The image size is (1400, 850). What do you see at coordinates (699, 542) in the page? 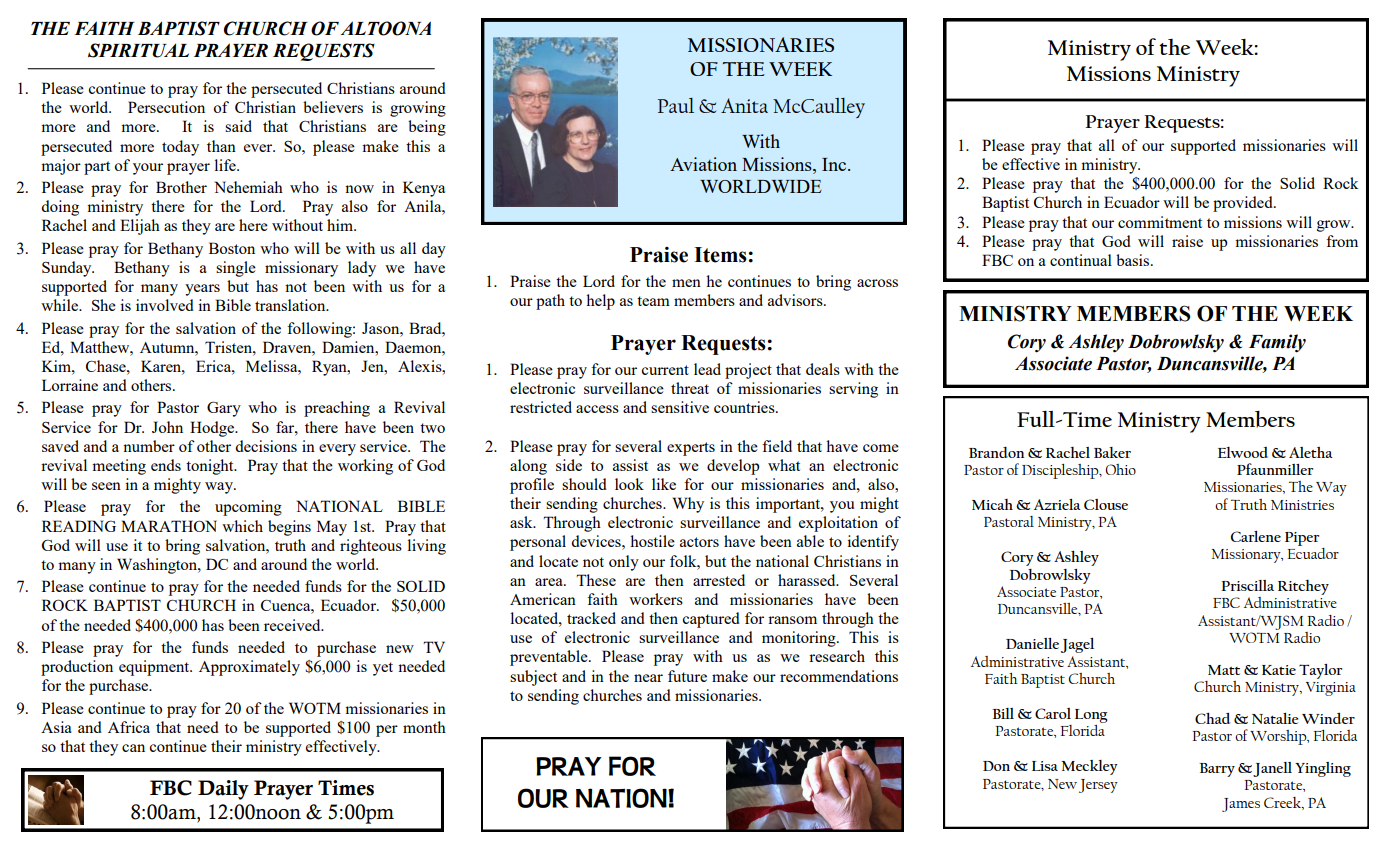
I see `actors` at bounding box center [699, 542].
